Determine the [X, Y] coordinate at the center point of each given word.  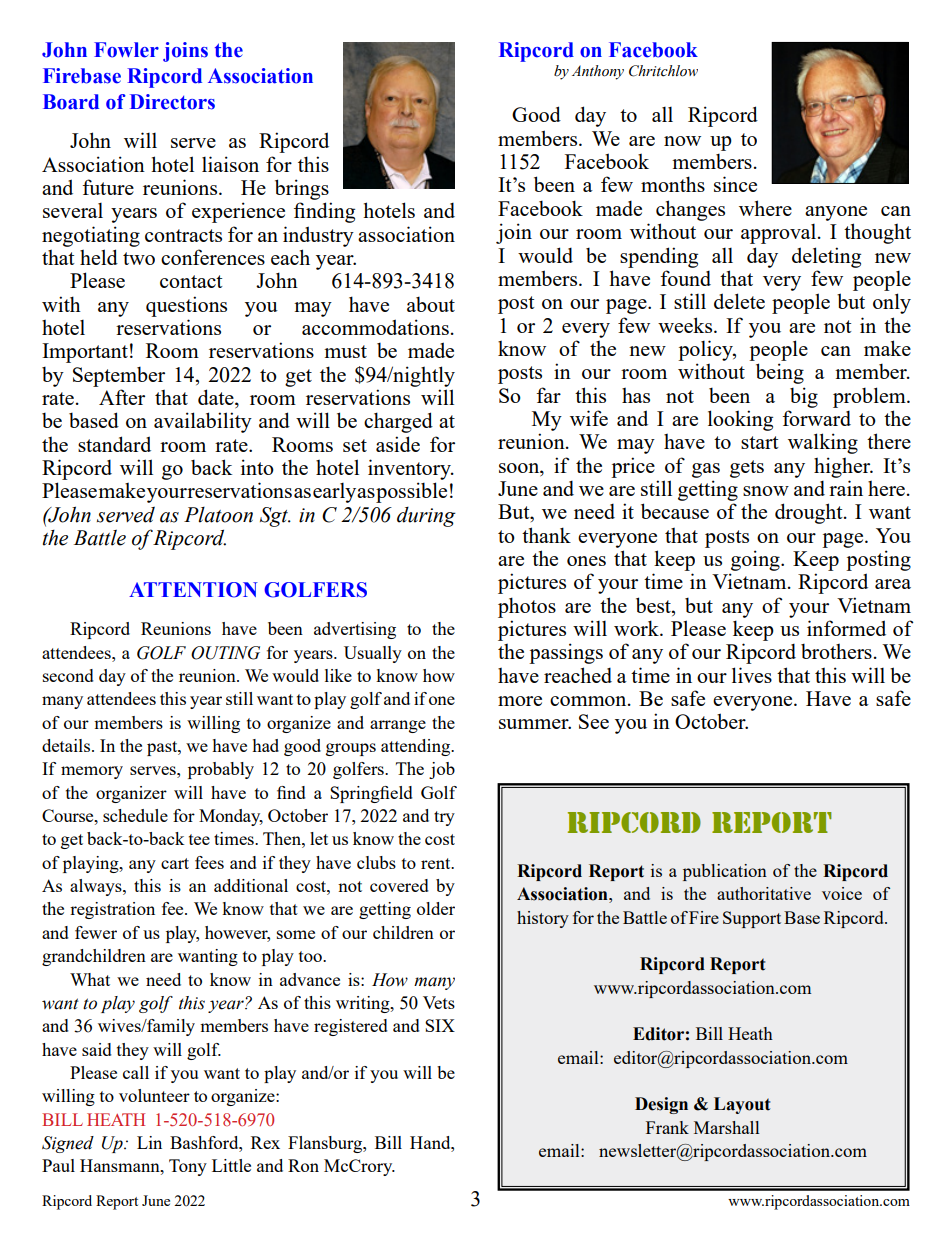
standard [114, 444]
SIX [440, 1025]
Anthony [598, 72]
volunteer [154, 1095]
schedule [135, 815]
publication [725, 872]
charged [398, 422]
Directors [172, 102]
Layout [742, 1105]
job [442, 770]
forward [816, 418]
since [735, 184]
